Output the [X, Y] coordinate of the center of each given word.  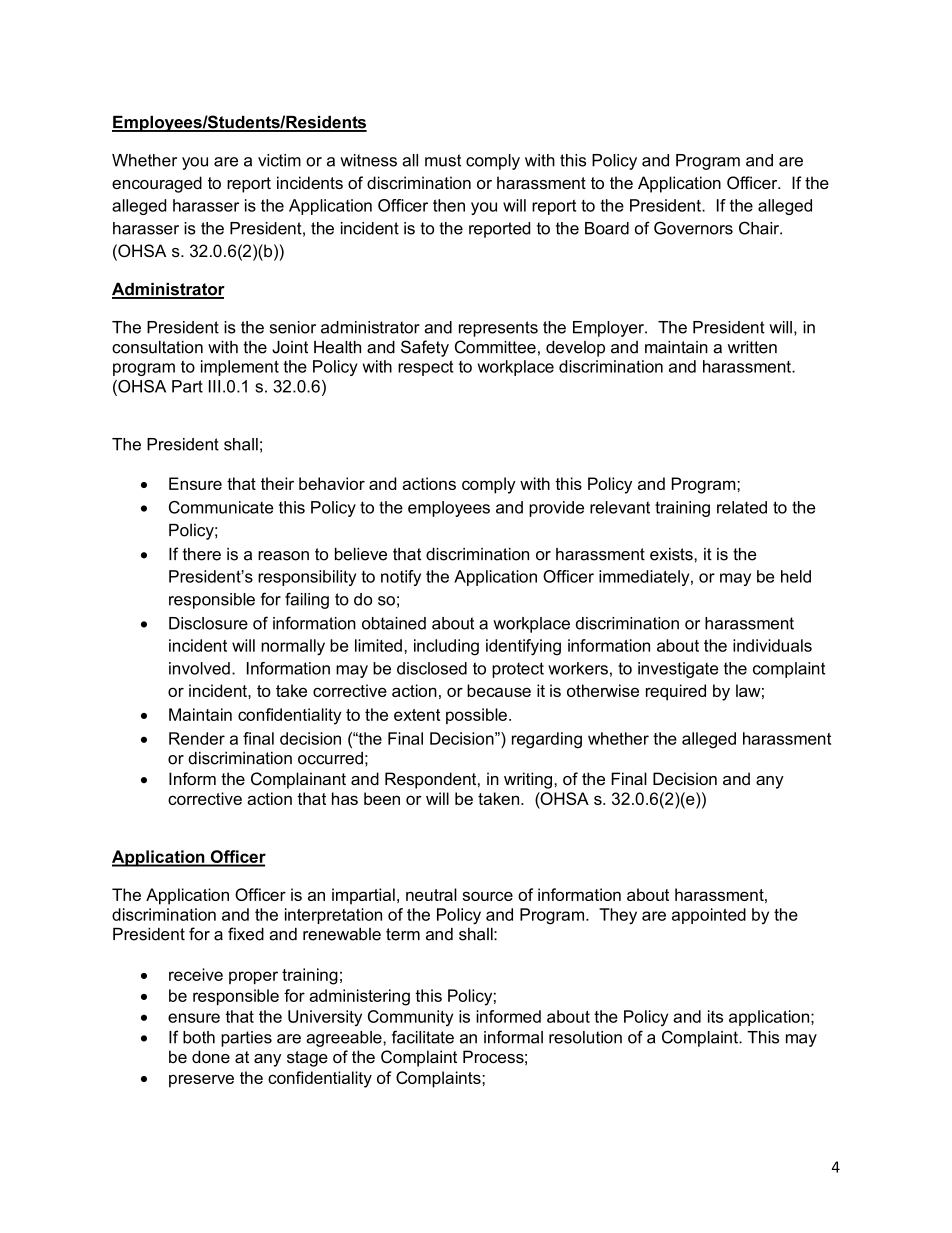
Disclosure [208, 623]
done [211, 1056]
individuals [772, 645]
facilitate [423, 1037]
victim [279, 160]
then [449, 205]
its [715, 1016]
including [446, 647]
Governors [693, 228]
